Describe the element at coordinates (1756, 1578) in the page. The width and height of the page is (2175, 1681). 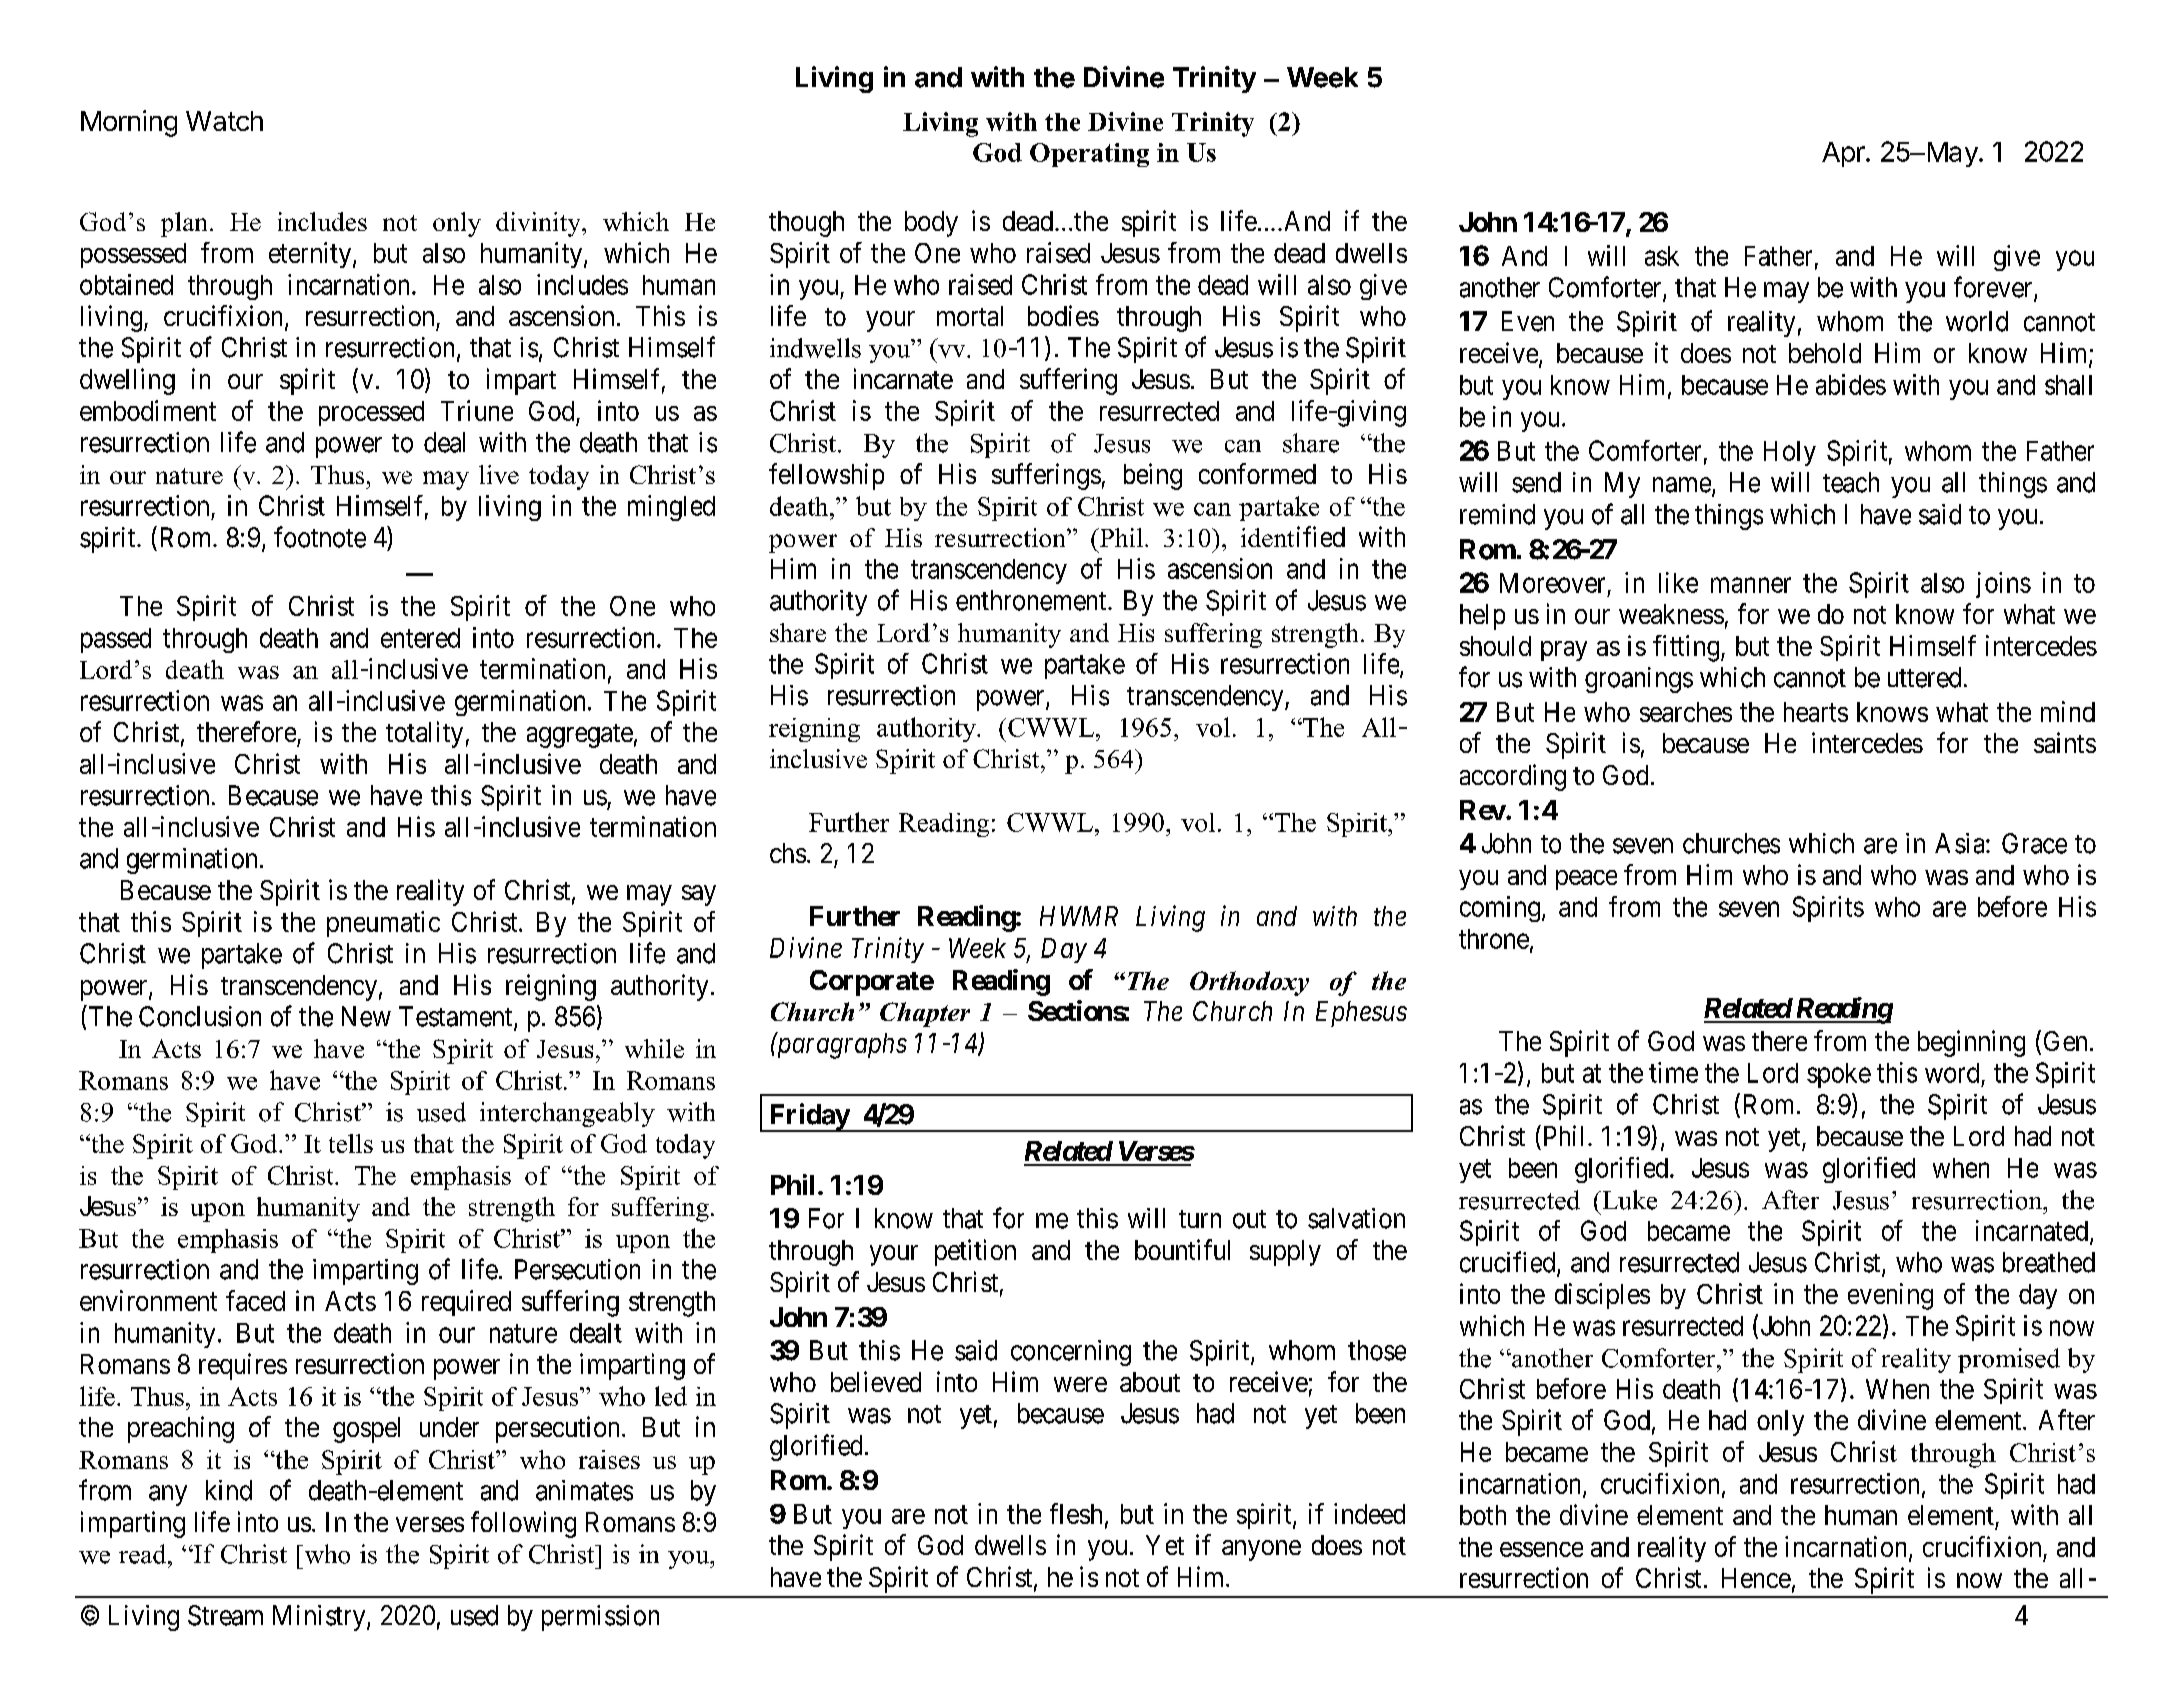
I see `Hence` at that location.
